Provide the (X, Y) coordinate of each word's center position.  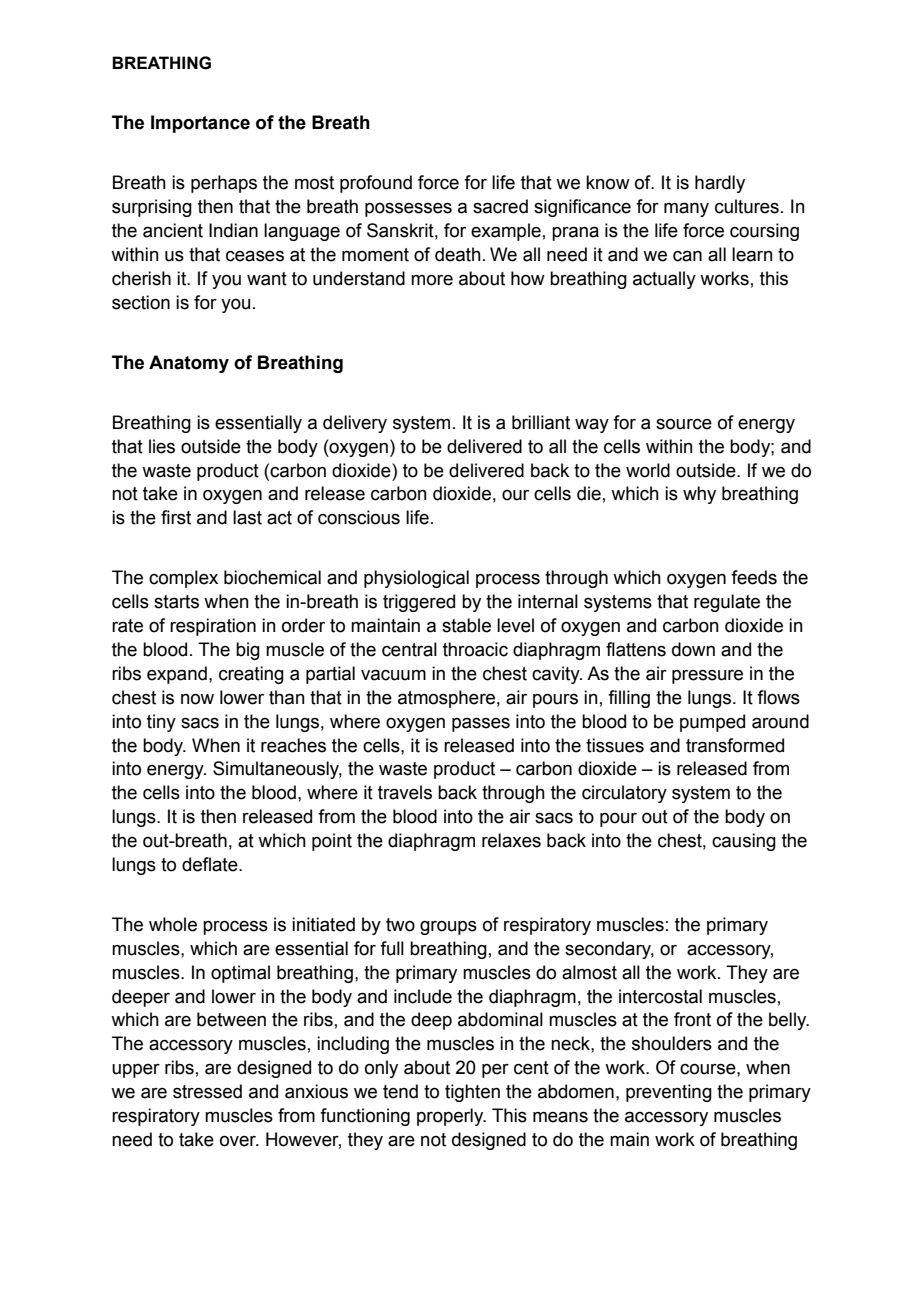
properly (451, 1117)
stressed (207, 1091)
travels (405, 792)
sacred (500, 206)
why (699, 495)
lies (162, 446)
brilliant (541, 422)
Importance (200, 124)
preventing (669, 1093)
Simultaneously (277, 770)
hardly (720, 184)
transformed (735, 745)
